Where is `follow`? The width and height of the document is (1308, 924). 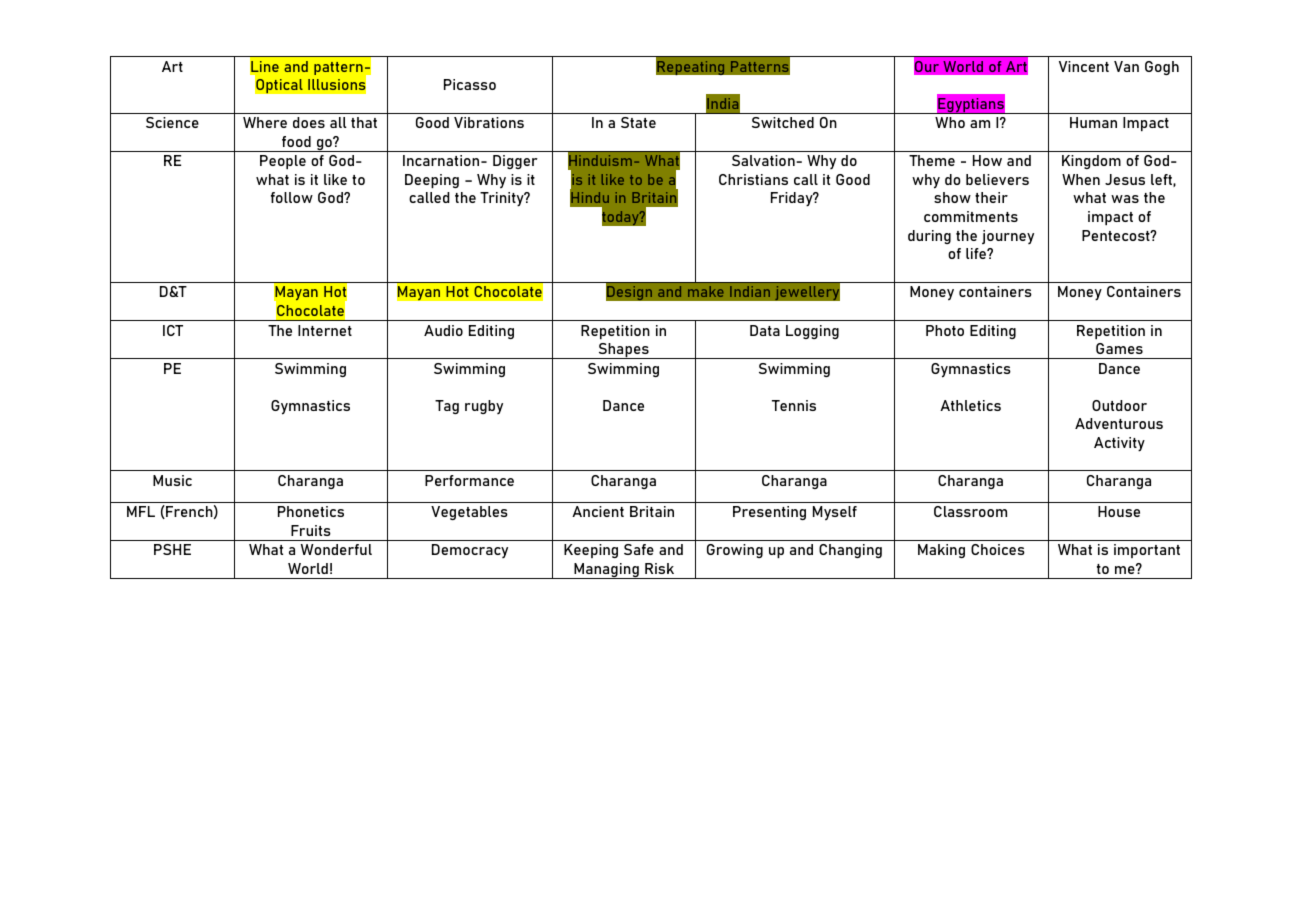
follow is located at coordinates (292, 197).
